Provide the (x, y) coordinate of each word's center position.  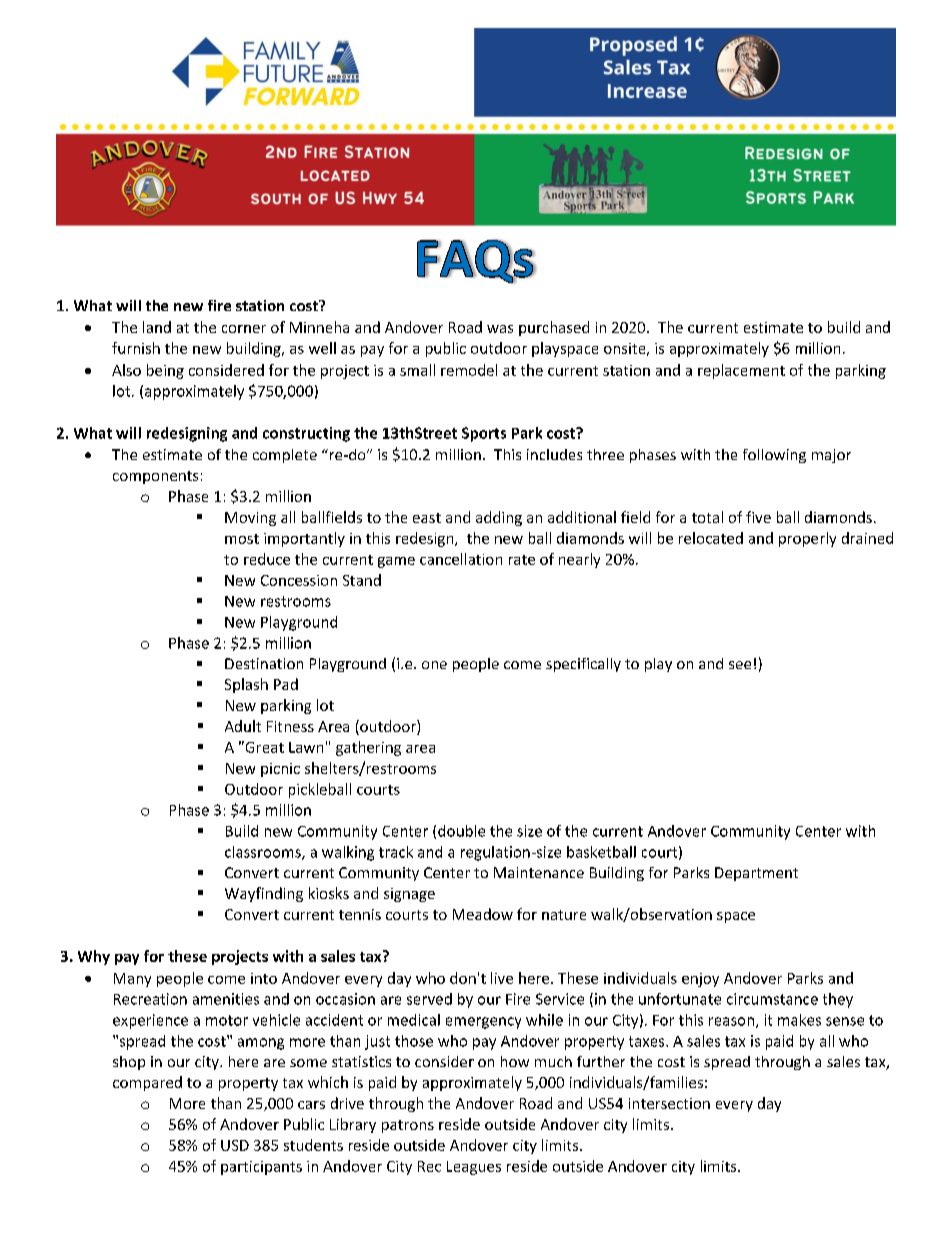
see (740, 665)
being (165, 371)
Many (132, 980)
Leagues (474, 1168)
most (242, 539)
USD (235, 1145)
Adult (243, 726)
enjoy (700, 980)
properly (807, 539)
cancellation (461, 559)
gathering (368, 748)
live (502, 978)
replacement (741, 371)
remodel (469, 370)
